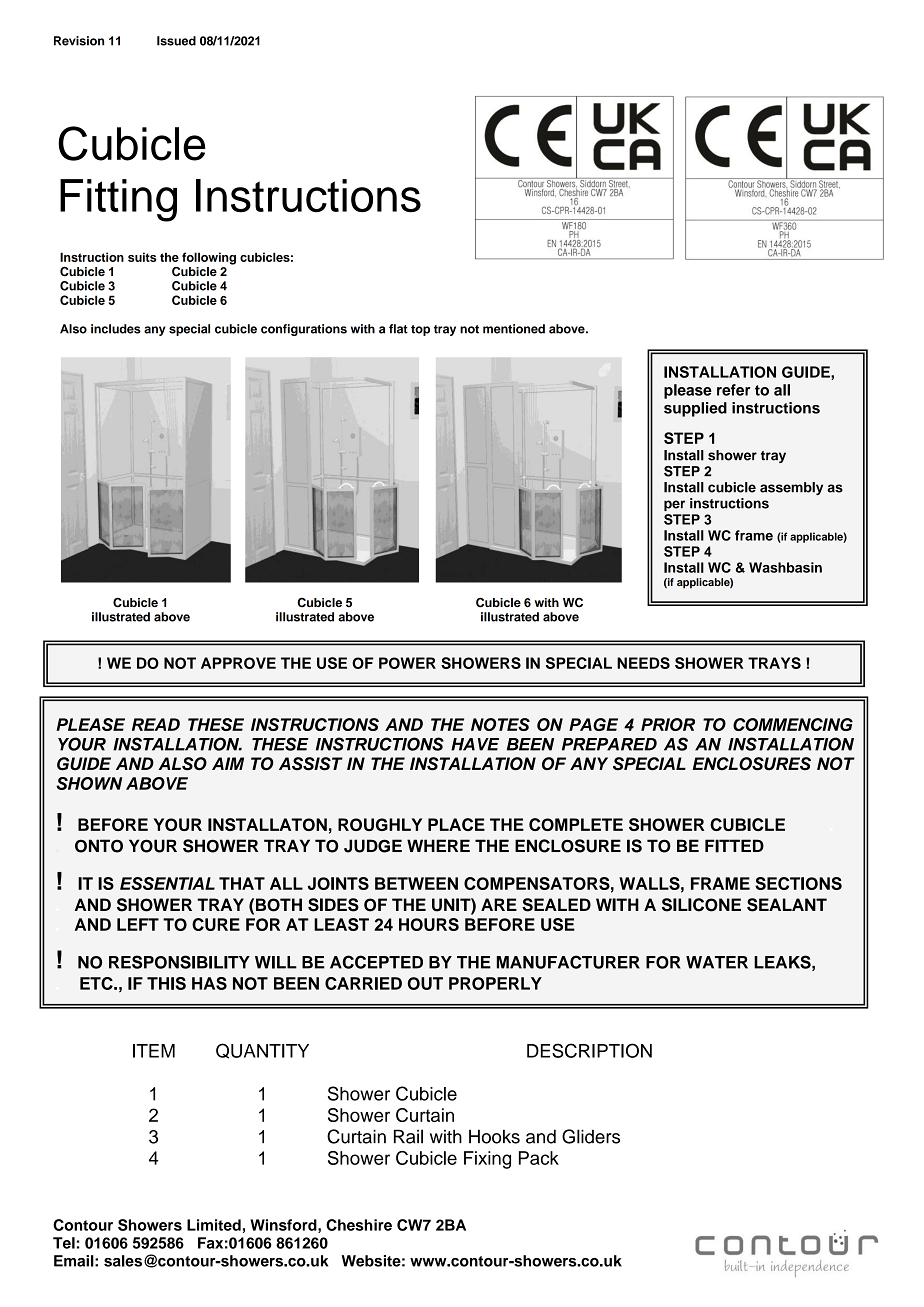 The height and width of the page is (1307, 924). I want to click on supplied, so click(695, 409).
